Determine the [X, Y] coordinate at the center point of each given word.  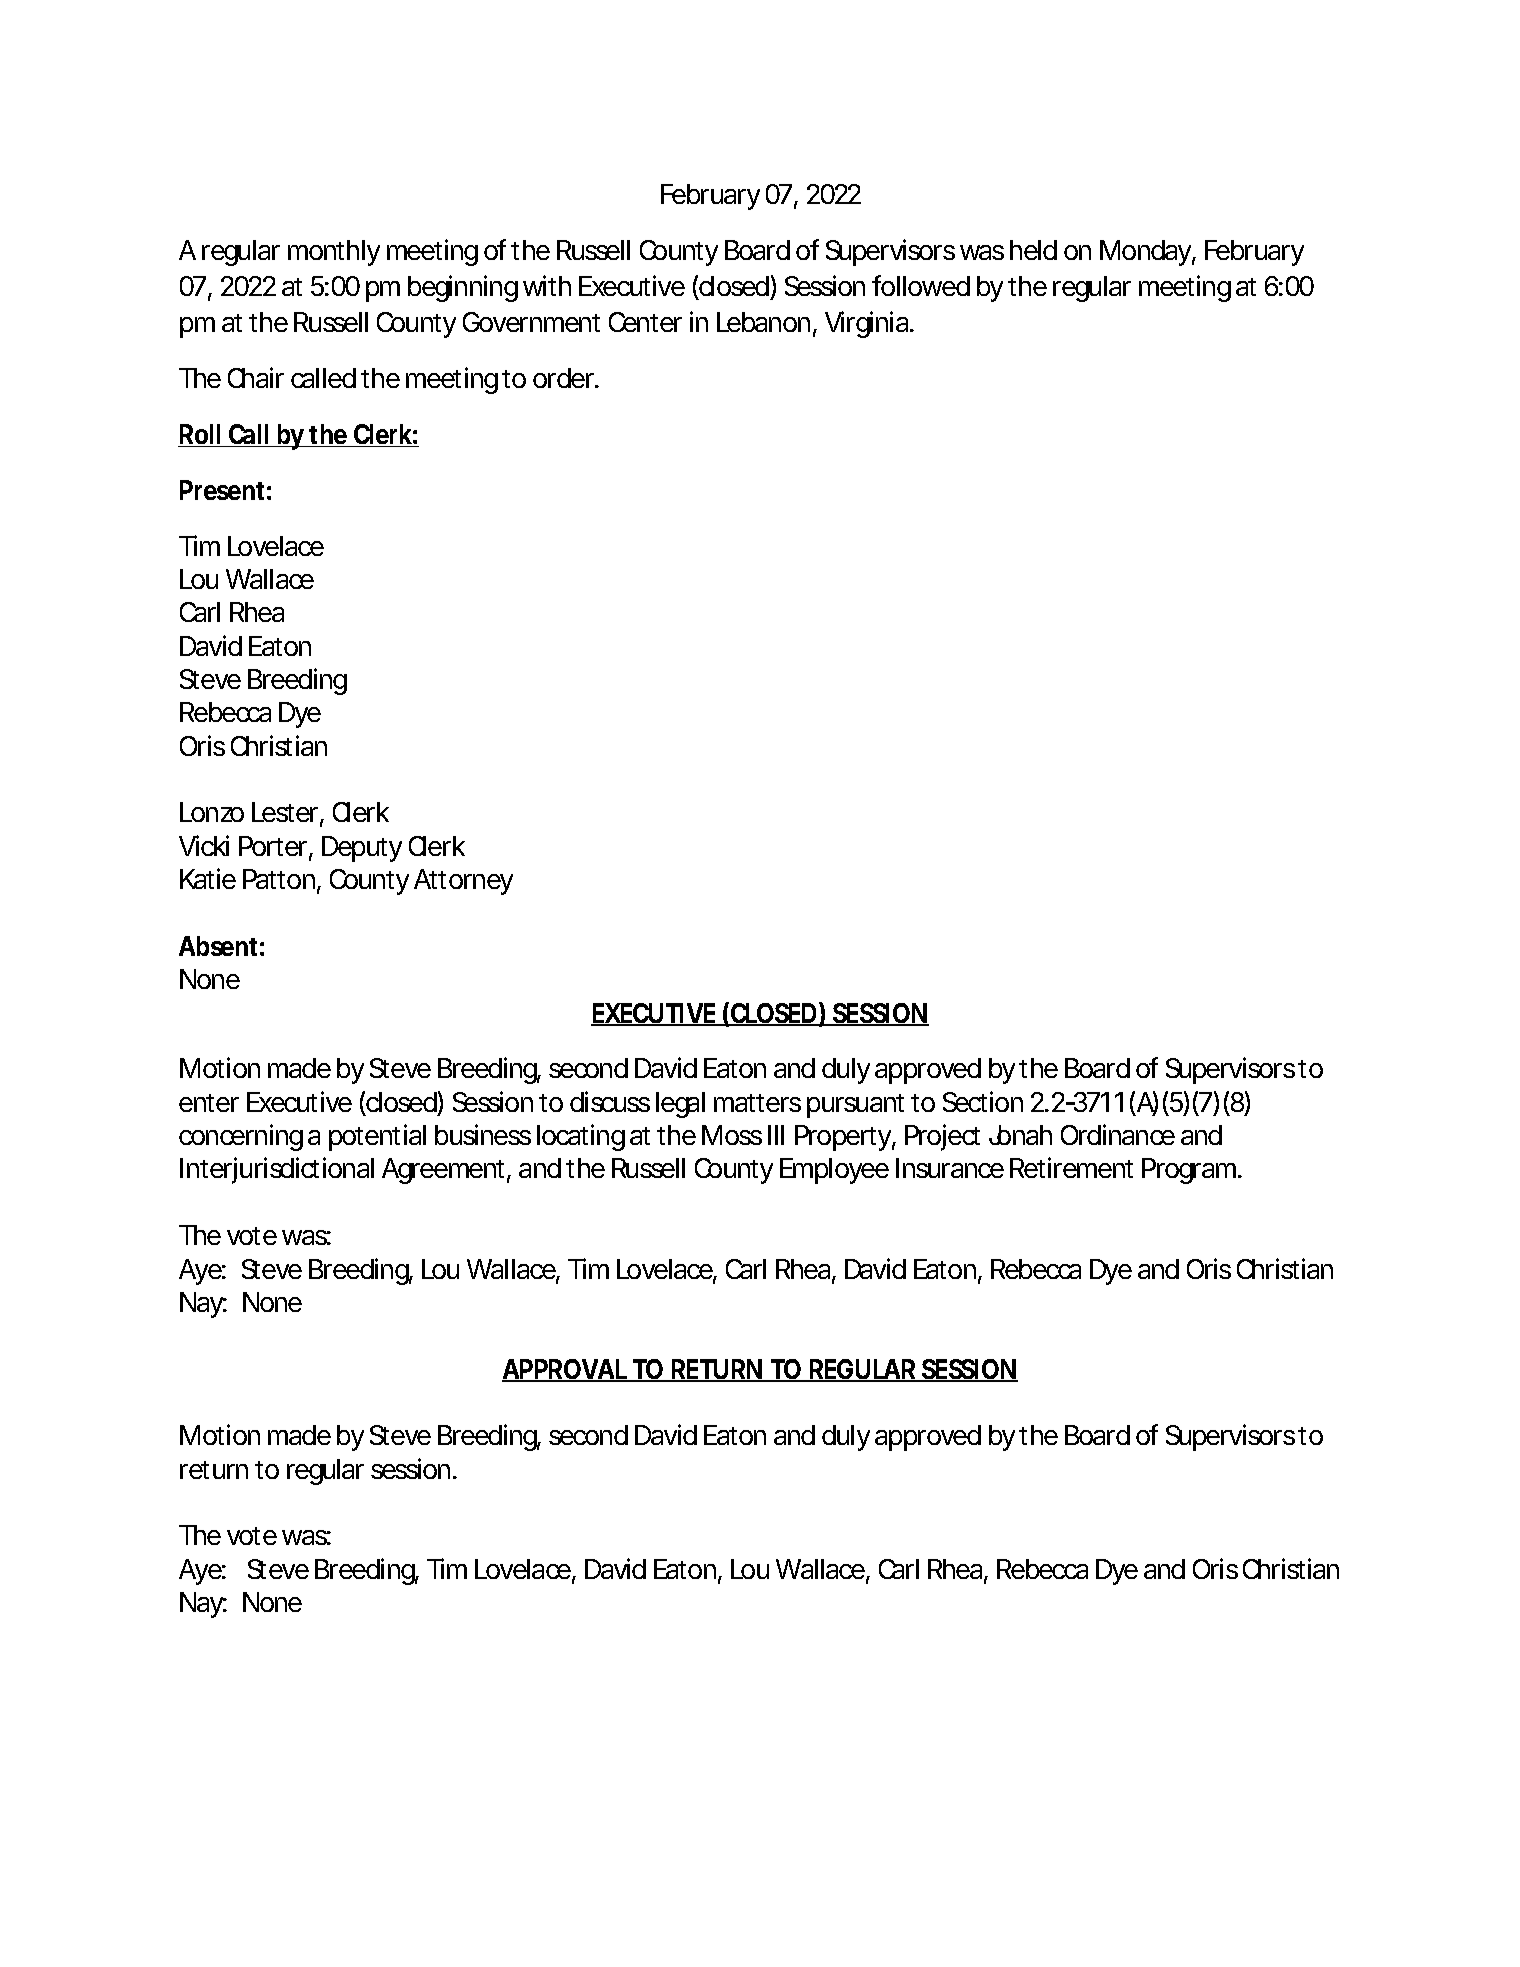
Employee [834, 1171]
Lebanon [763, 322]
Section [983, 1101]
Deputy [362, 849]
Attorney [463, 882]
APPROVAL [566, 1370]
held [1033, 250]
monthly [334, 253]
